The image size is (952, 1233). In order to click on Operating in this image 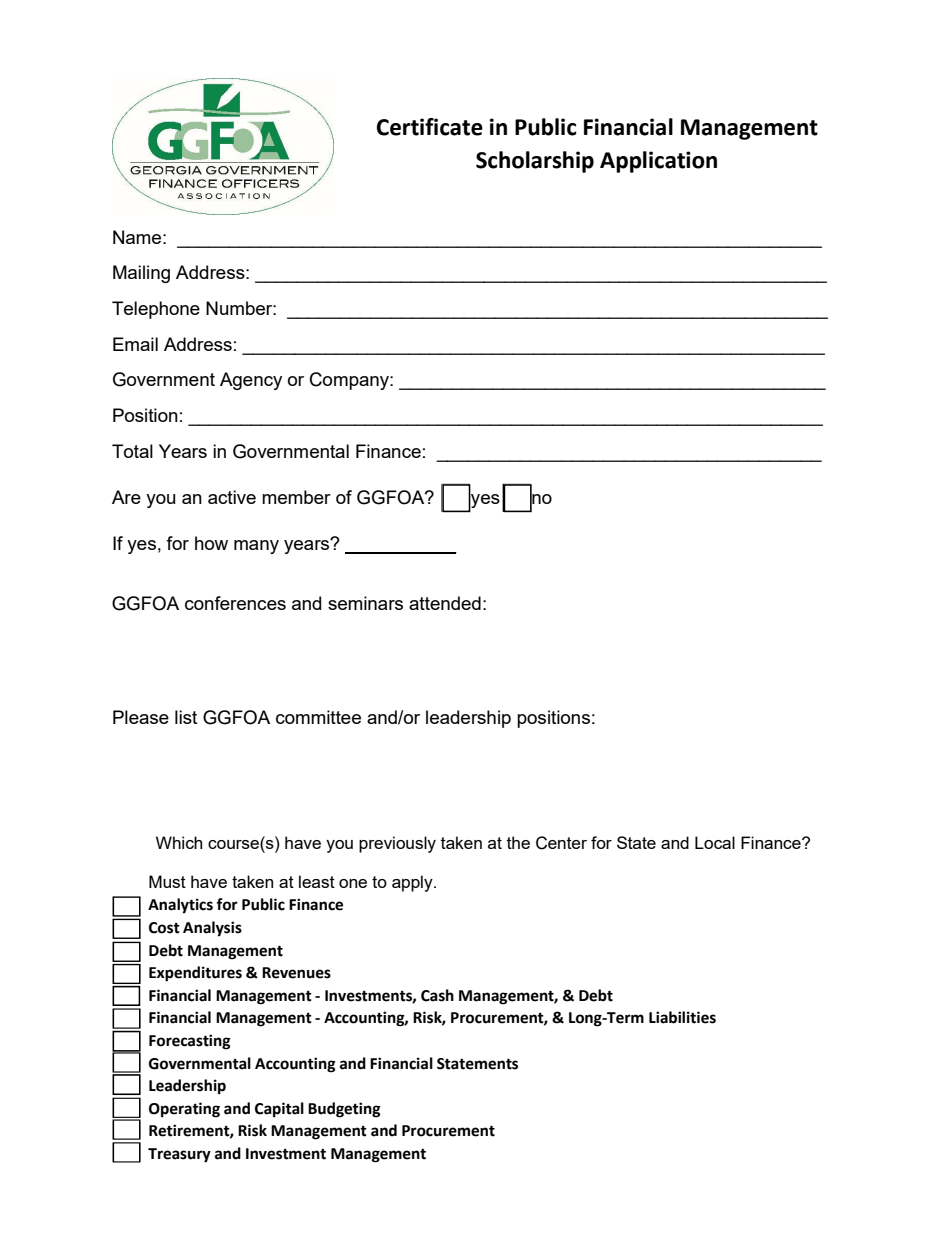, I will do `click(184, 1110)`.
